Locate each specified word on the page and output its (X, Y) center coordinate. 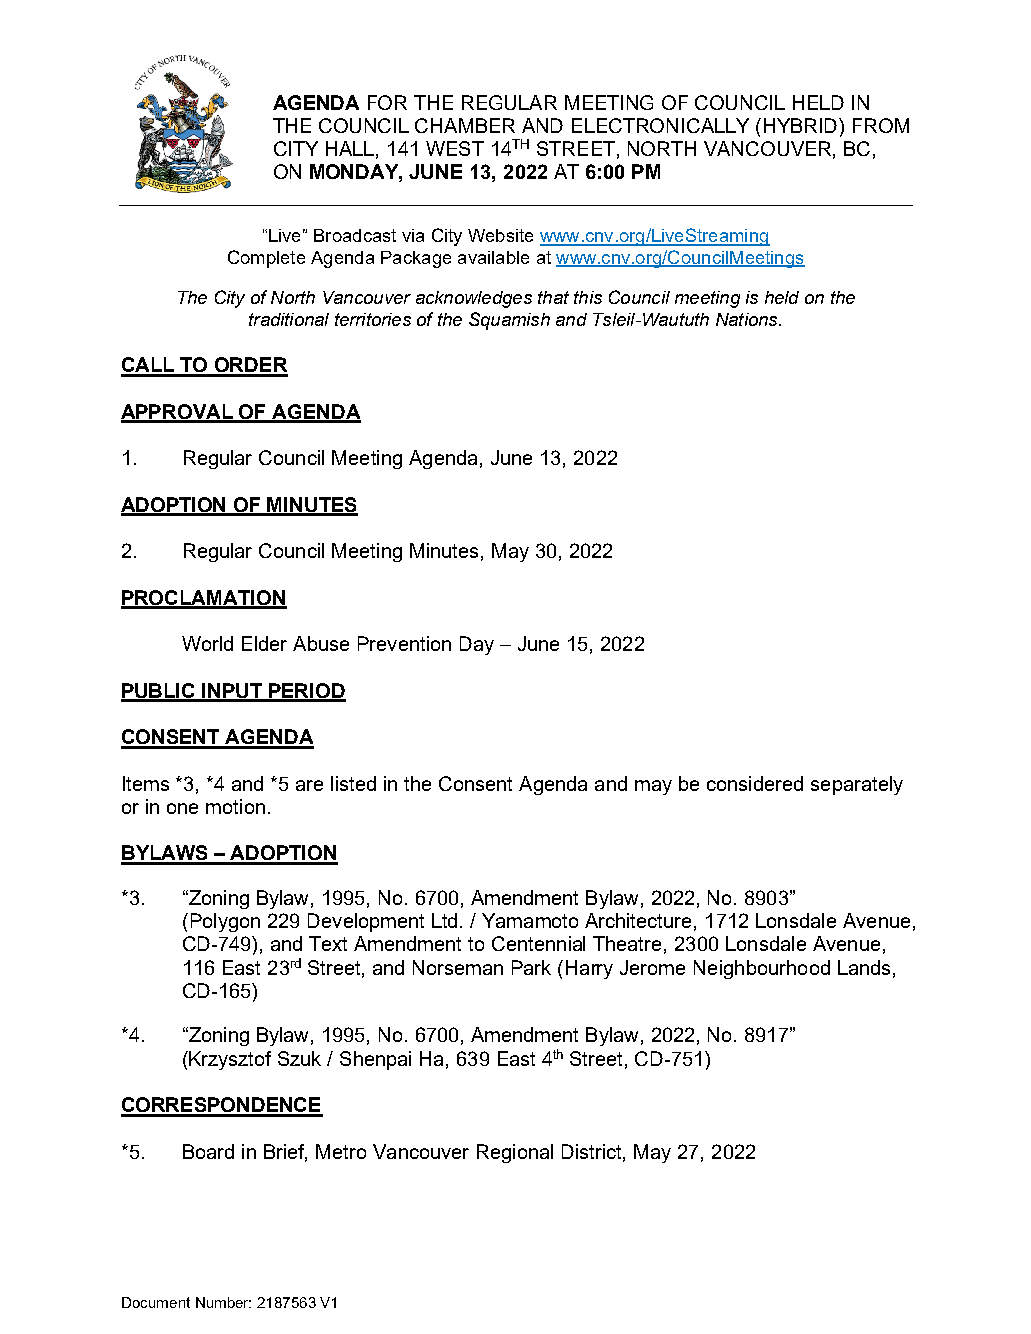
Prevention (404, 643)
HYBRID (802, 125)
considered (755, 783)
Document (156, 1302)
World (207, 643)
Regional (515, 1153)
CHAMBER (465, 125)
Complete (266, 259)
